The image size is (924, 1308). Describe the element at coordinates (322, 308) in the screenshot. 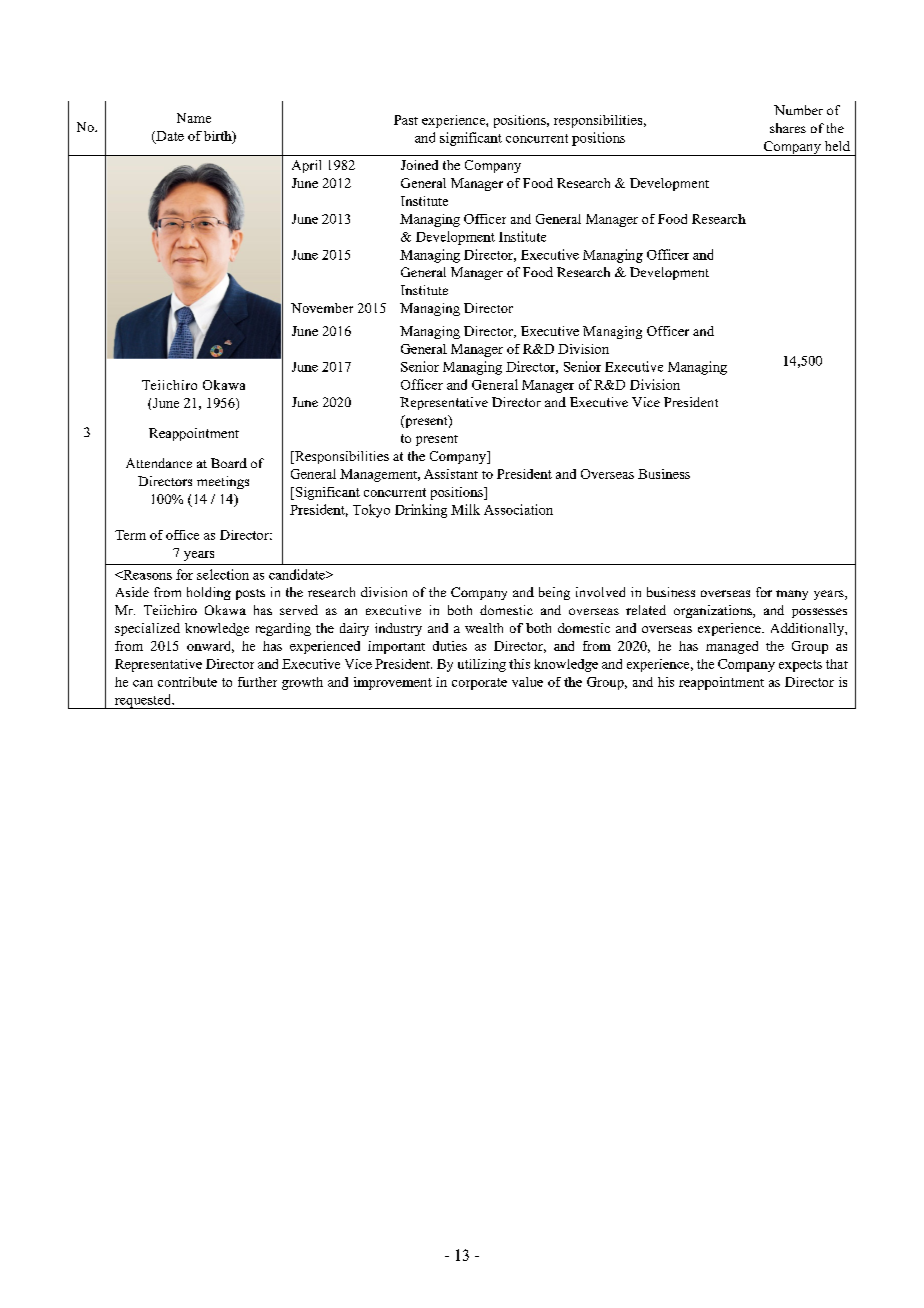

I see `November` at that location.
